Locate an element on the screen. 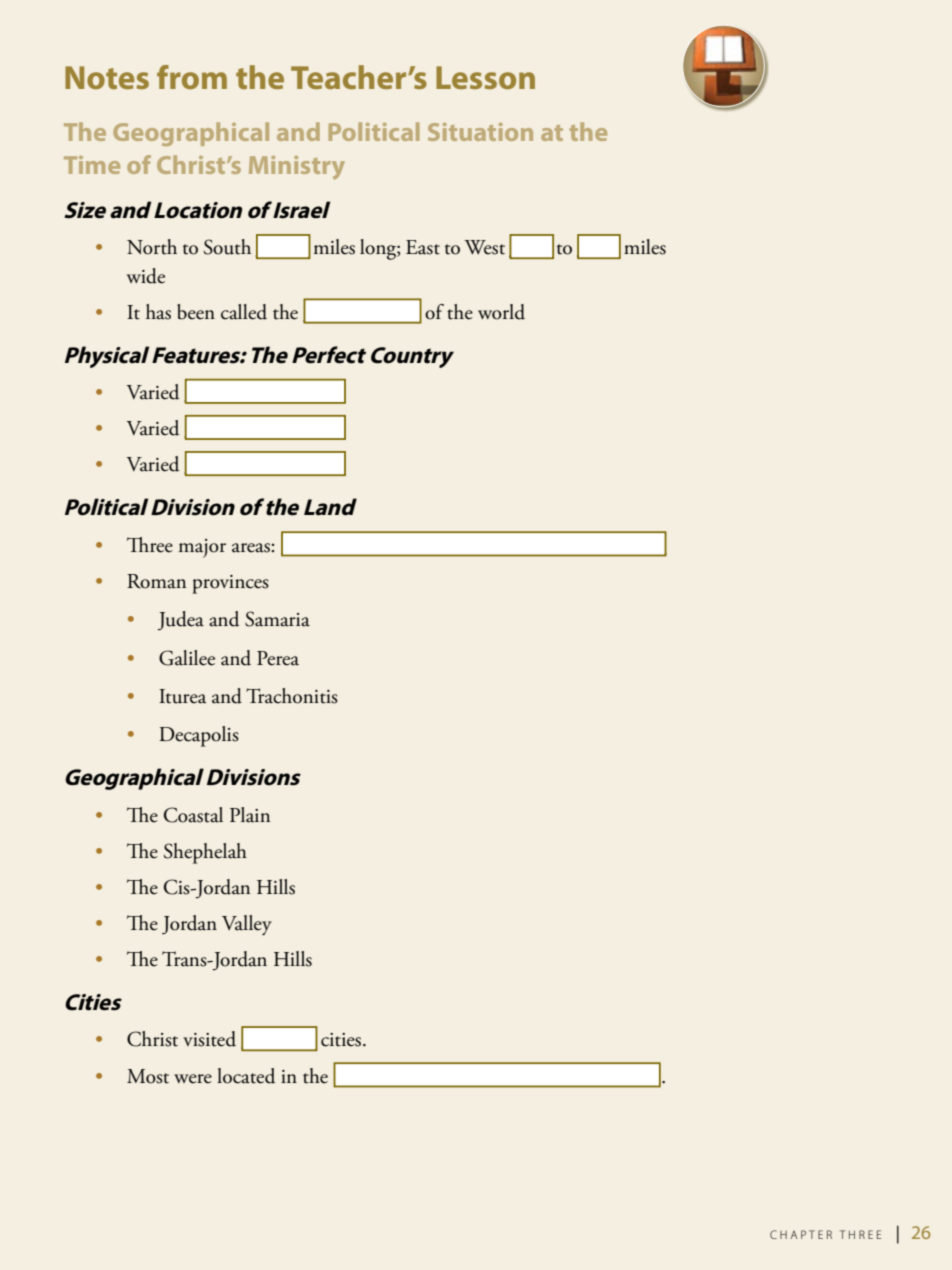 This screenshot has width=952, height=1270. world is located at coordinates (501, 312).
